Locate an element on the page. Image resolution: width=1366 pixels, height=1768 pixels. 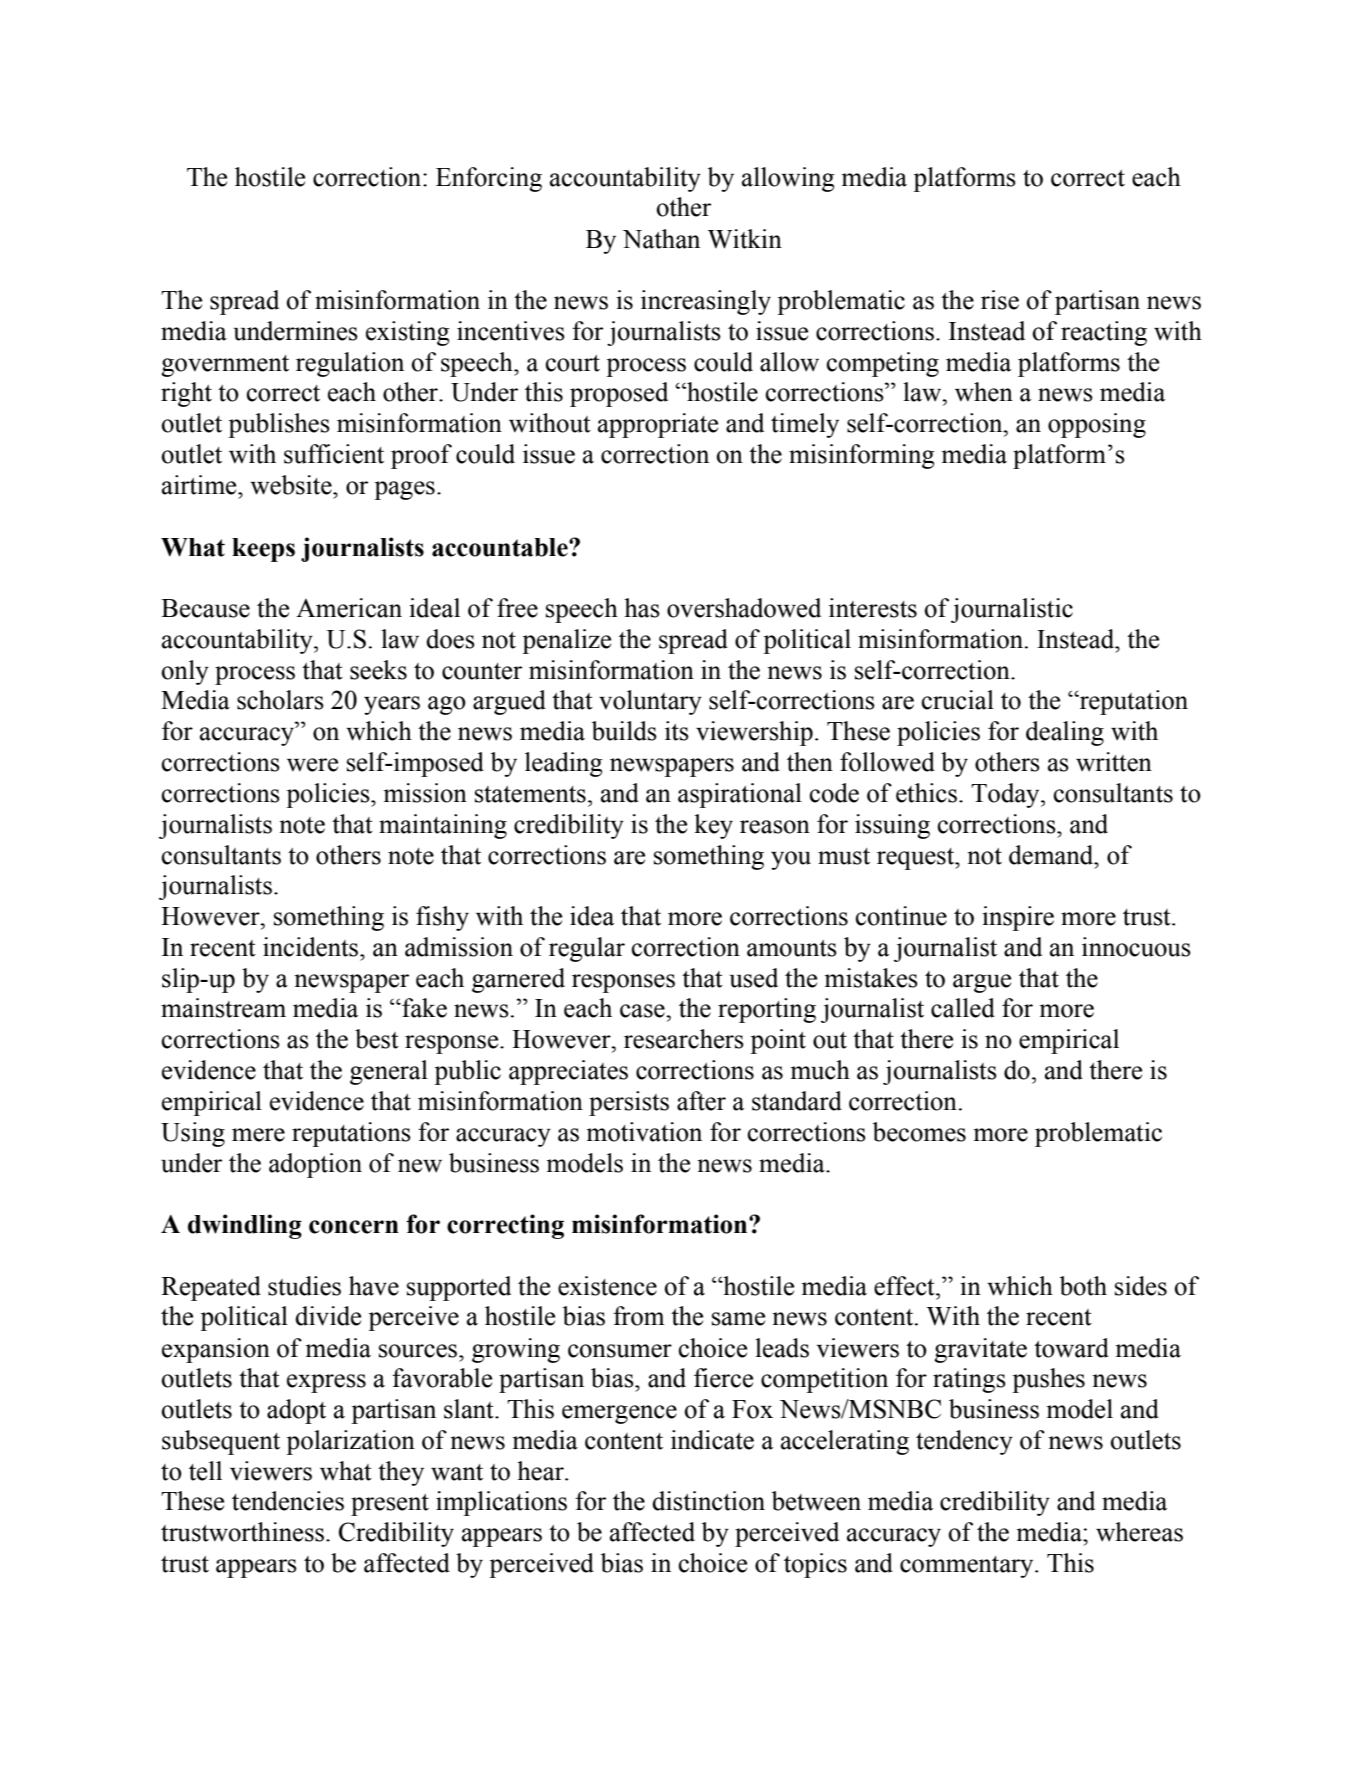
commentary is located at coordinates (968, 1567).
